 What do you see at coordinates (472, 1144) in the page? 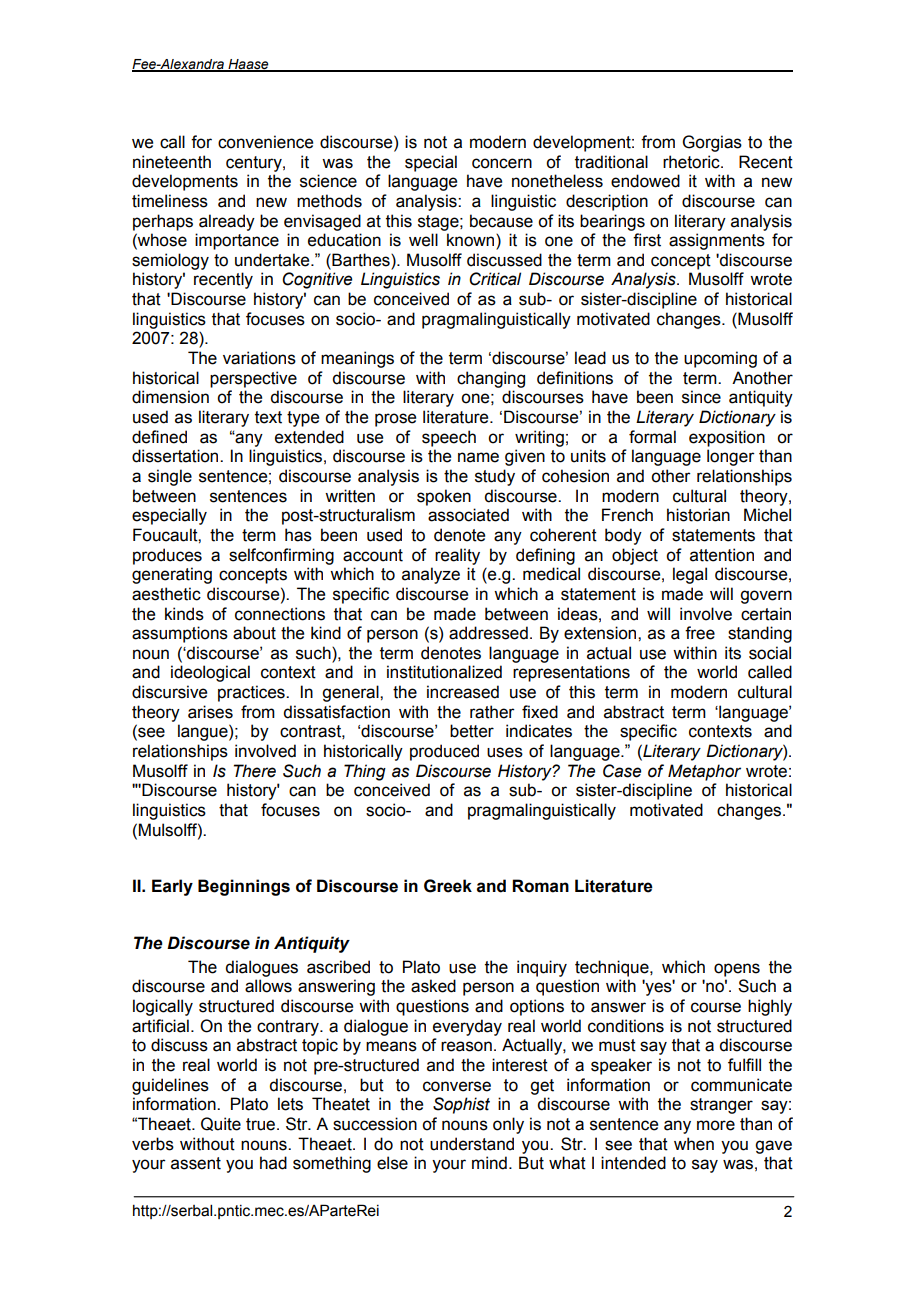
I see `understand` at bounding box center [472, 1144].
